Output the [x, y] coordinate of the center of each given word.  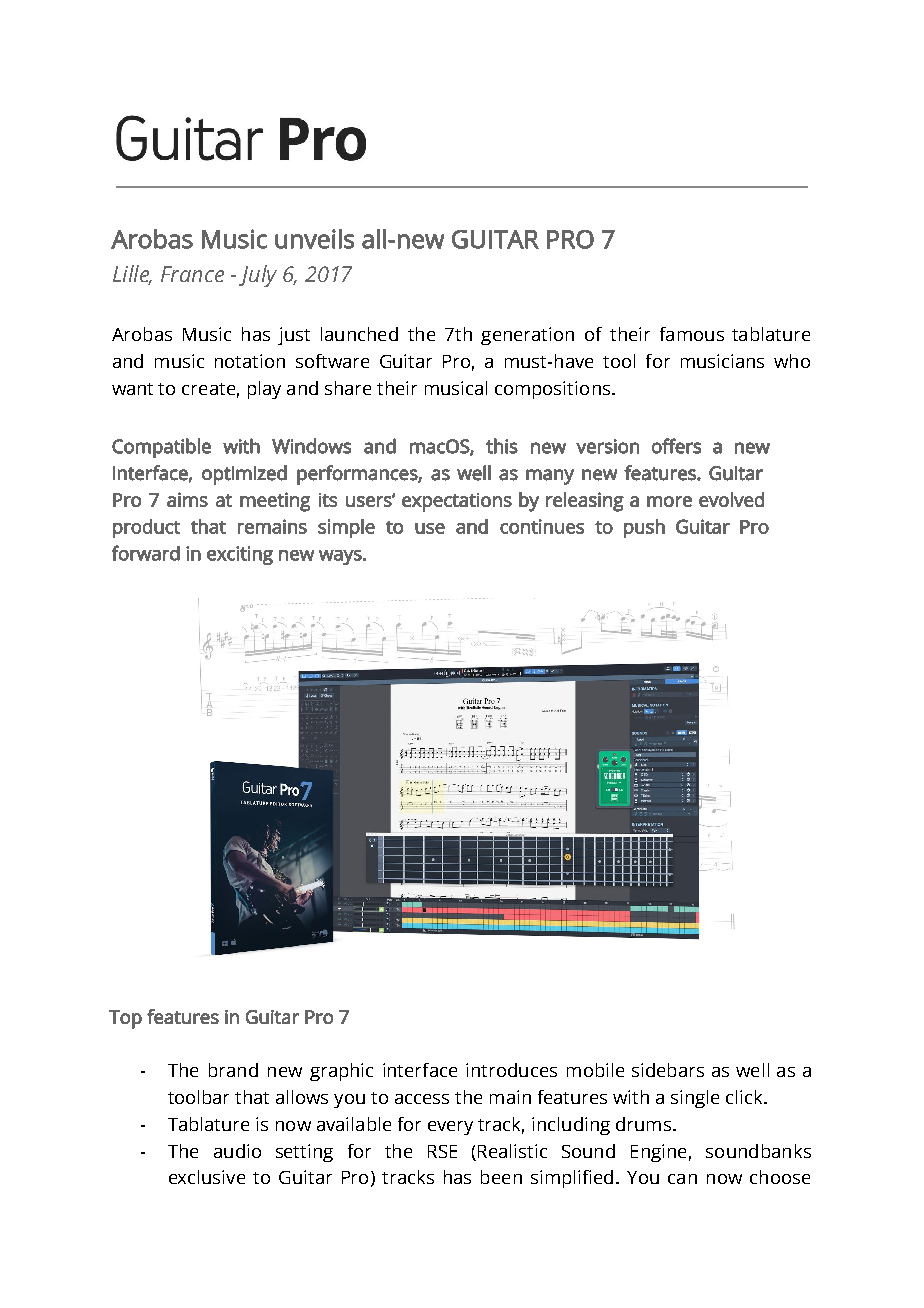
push [644, 528]
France [192, 274]
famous [692, 334]
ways [341, 557]
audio [237, 1151]
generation [527, 336]
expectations [457, 502]
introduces [511, 1070]
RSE [442, 1151]
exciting [240, 555]
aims [187, 499]
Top [125, 1019]
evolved [731, 499]
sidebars [668, 1070]
